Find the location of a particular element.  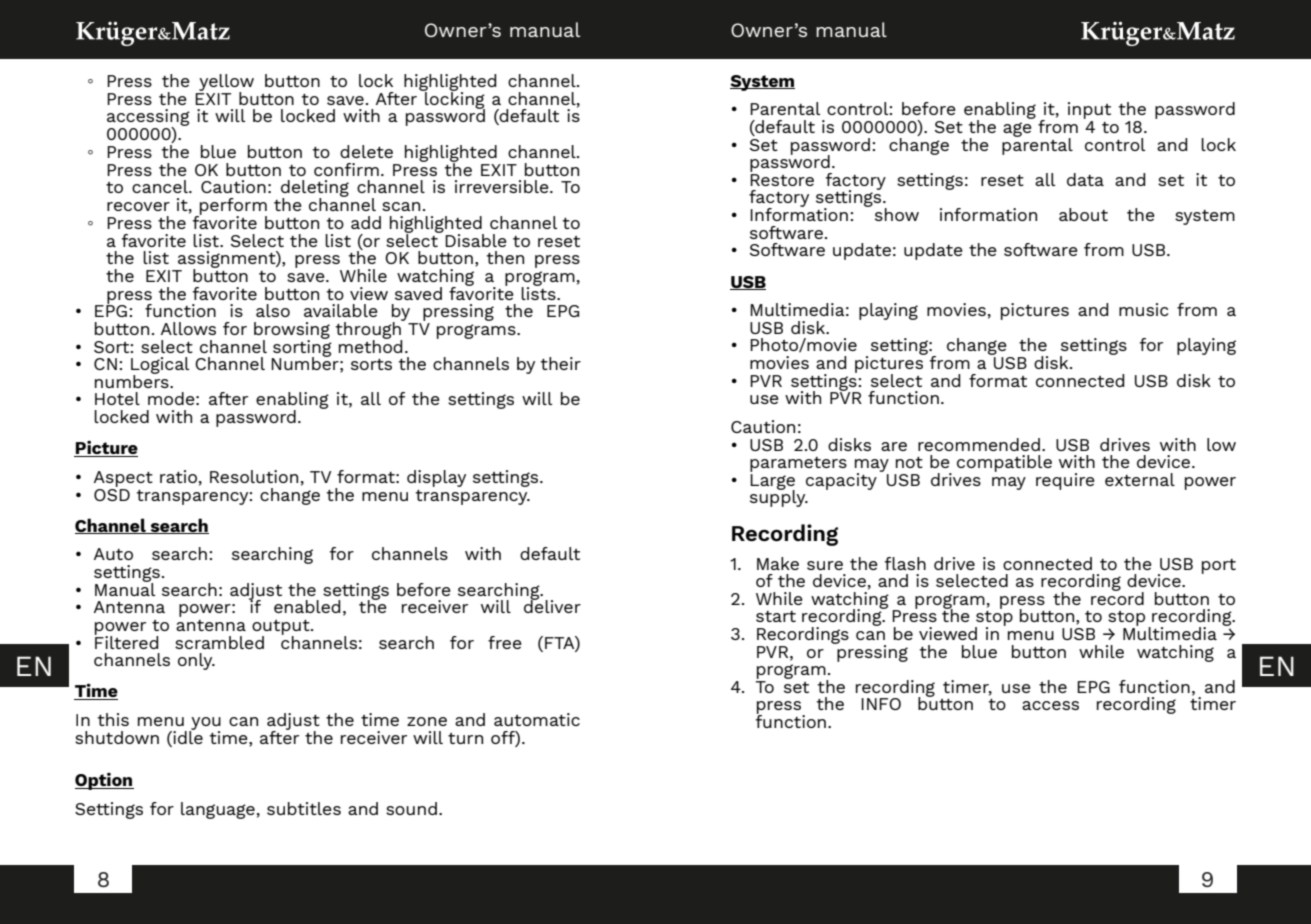

require is located at coordinates (1065, 481).
